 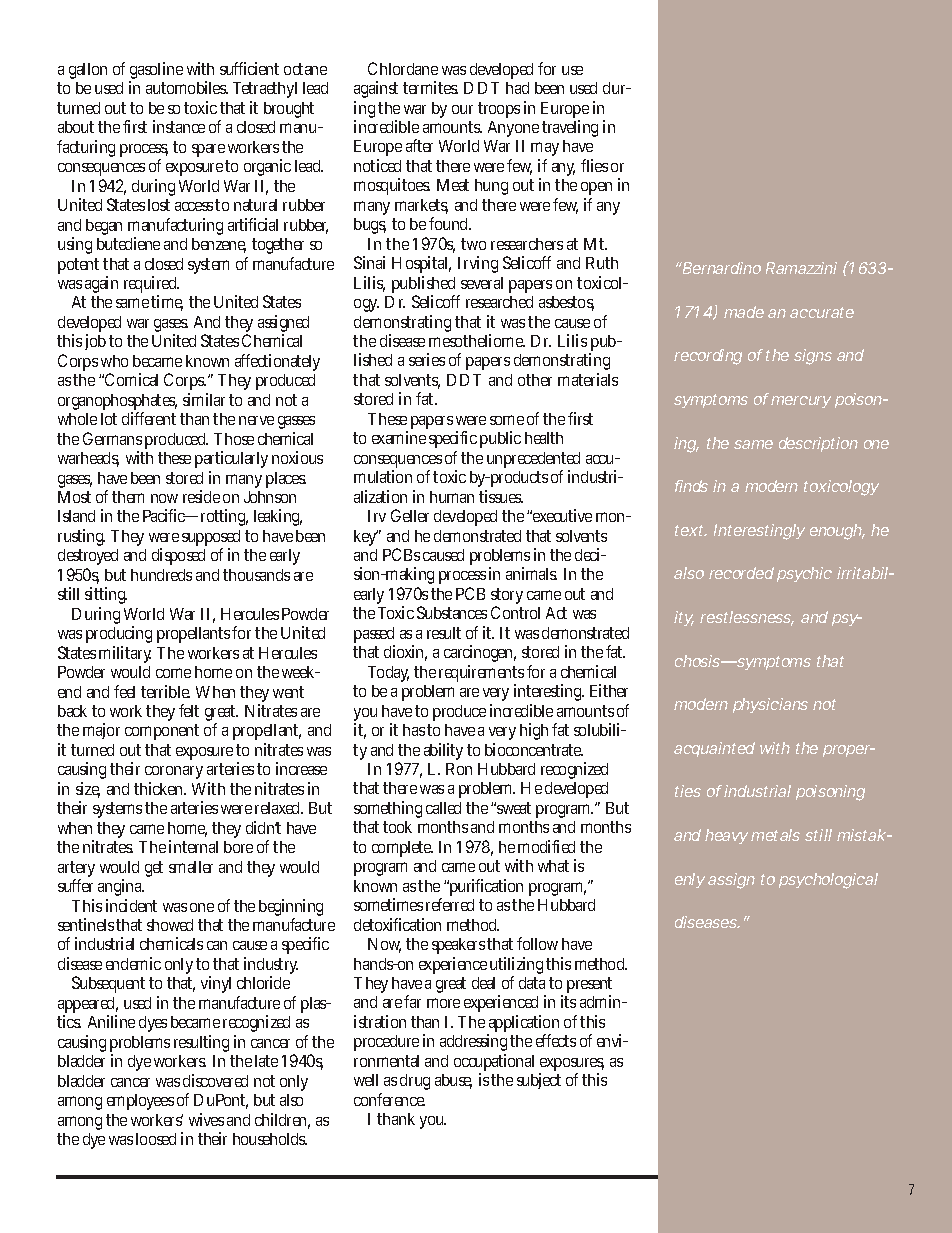 What do you see at coordinates (517, 88) in the screenshot?
I see `had` at bounding box center [517, 88].
